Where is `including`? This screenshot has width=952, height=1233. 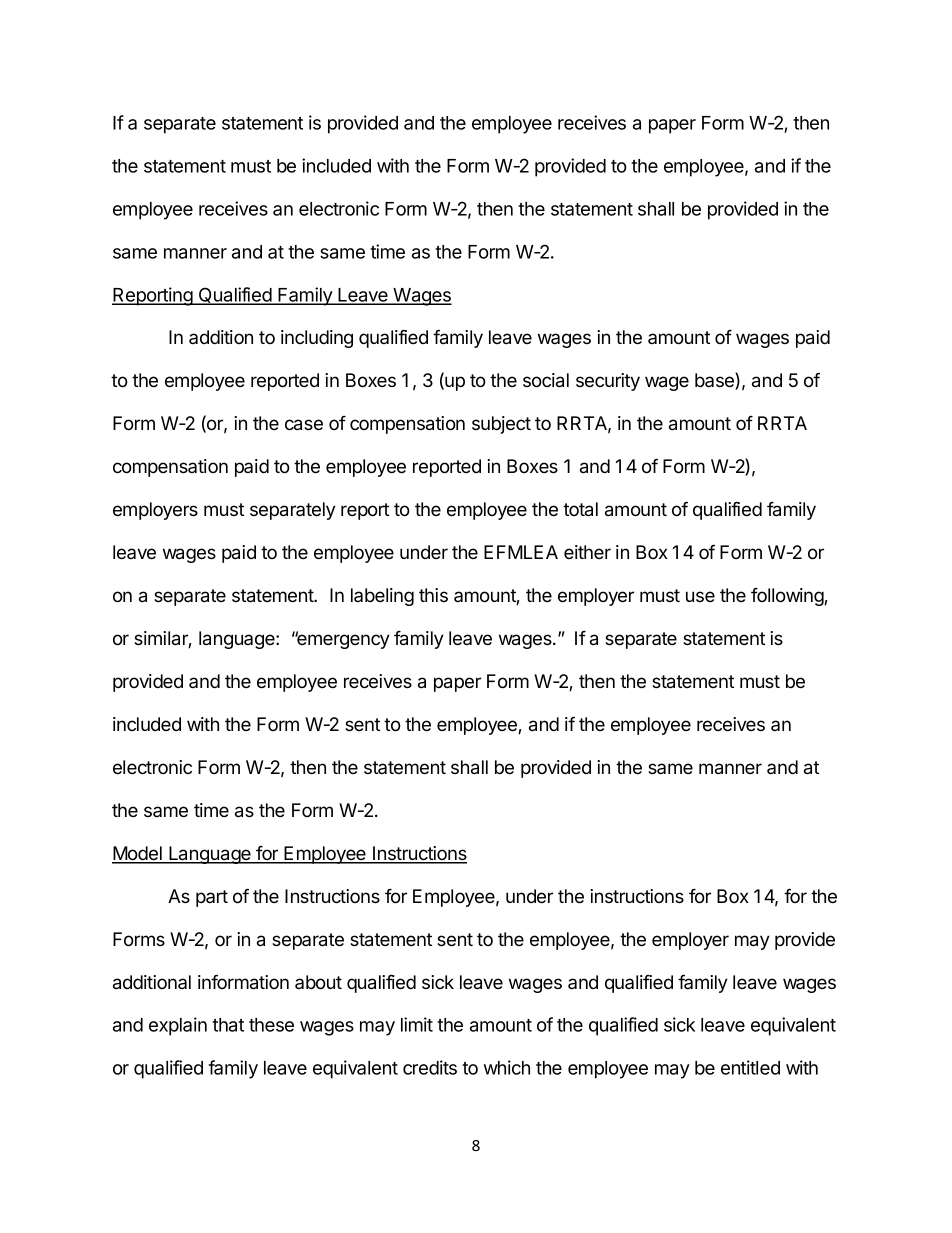 including is located at coordinates (317, 339).
